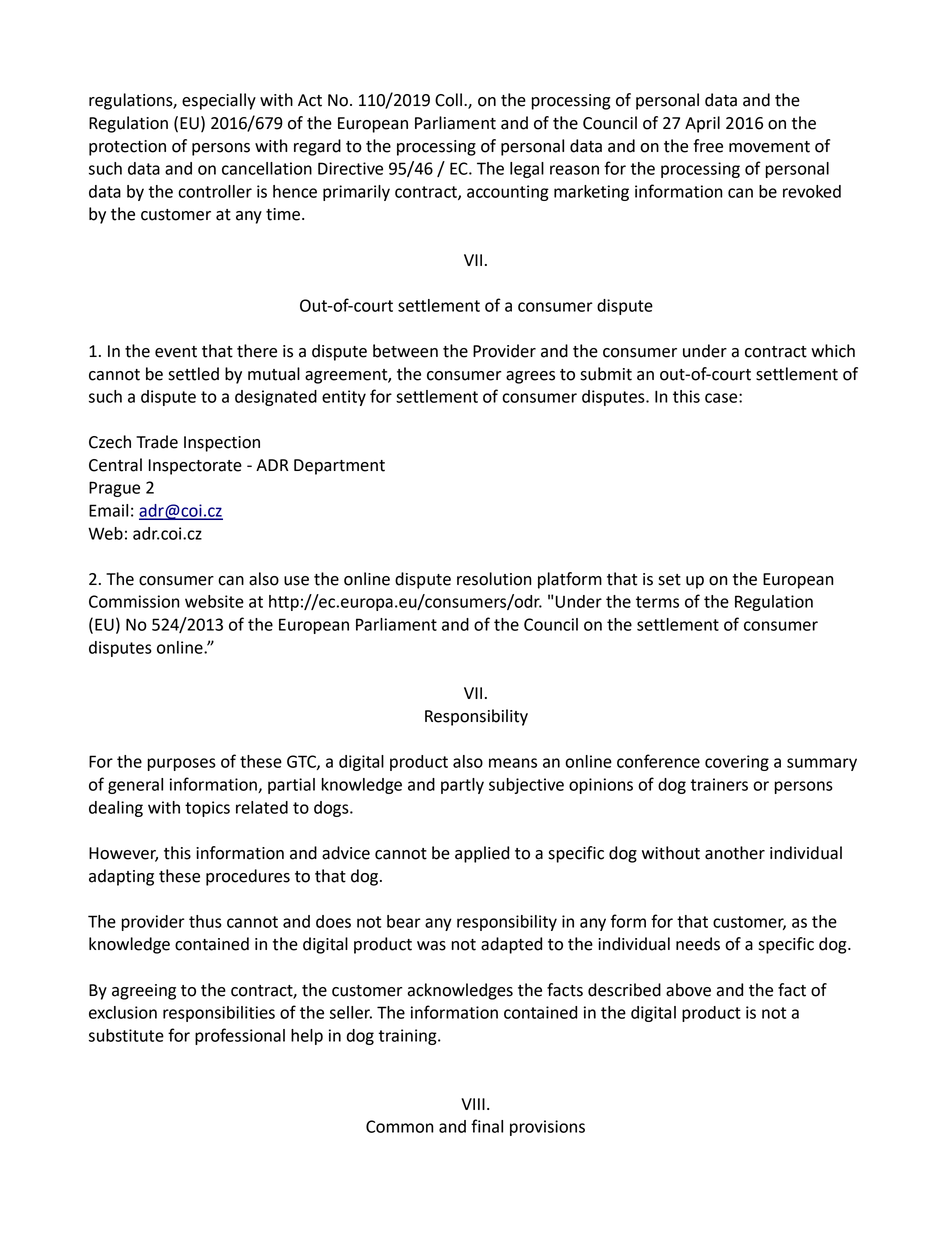 This screenshot has width=952, height=1233. I want to click on terms, so click(657, 602).
